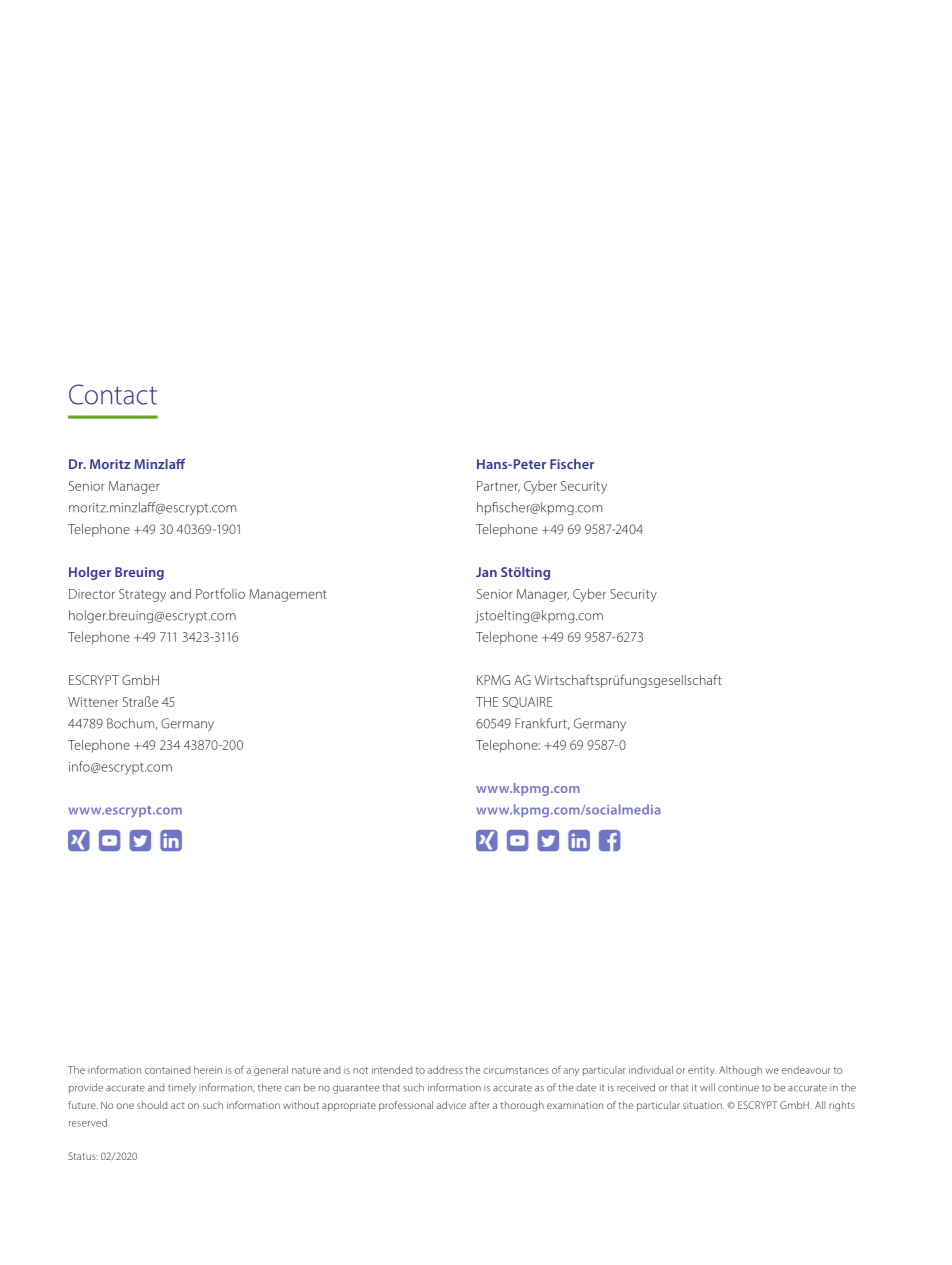 The height and width of the screenshot is (1265, 952). I want to click on Portfolio, so click(220, 593).
